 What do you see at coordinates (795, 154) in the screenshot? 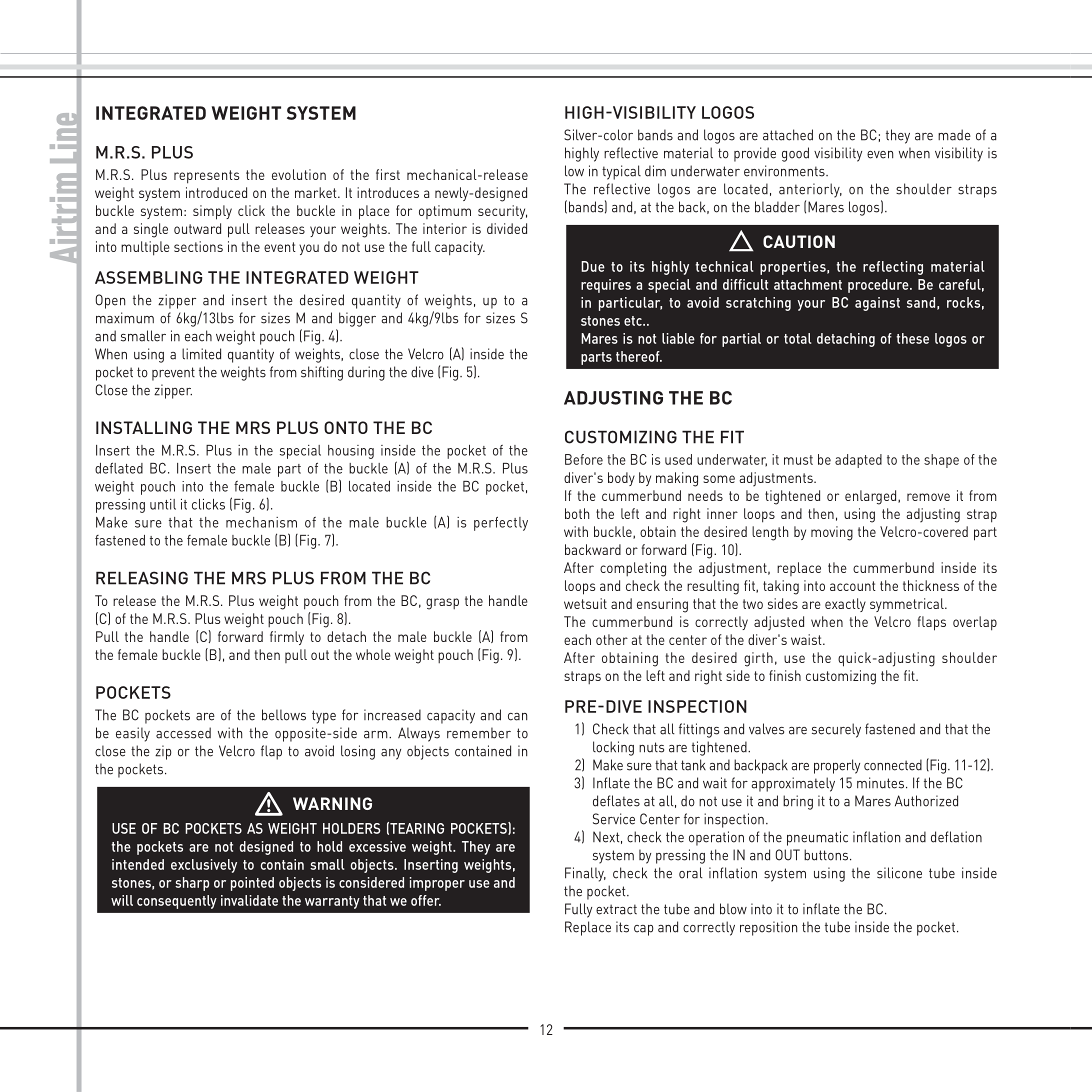
I see `good` at bounding box center [795, 154].
